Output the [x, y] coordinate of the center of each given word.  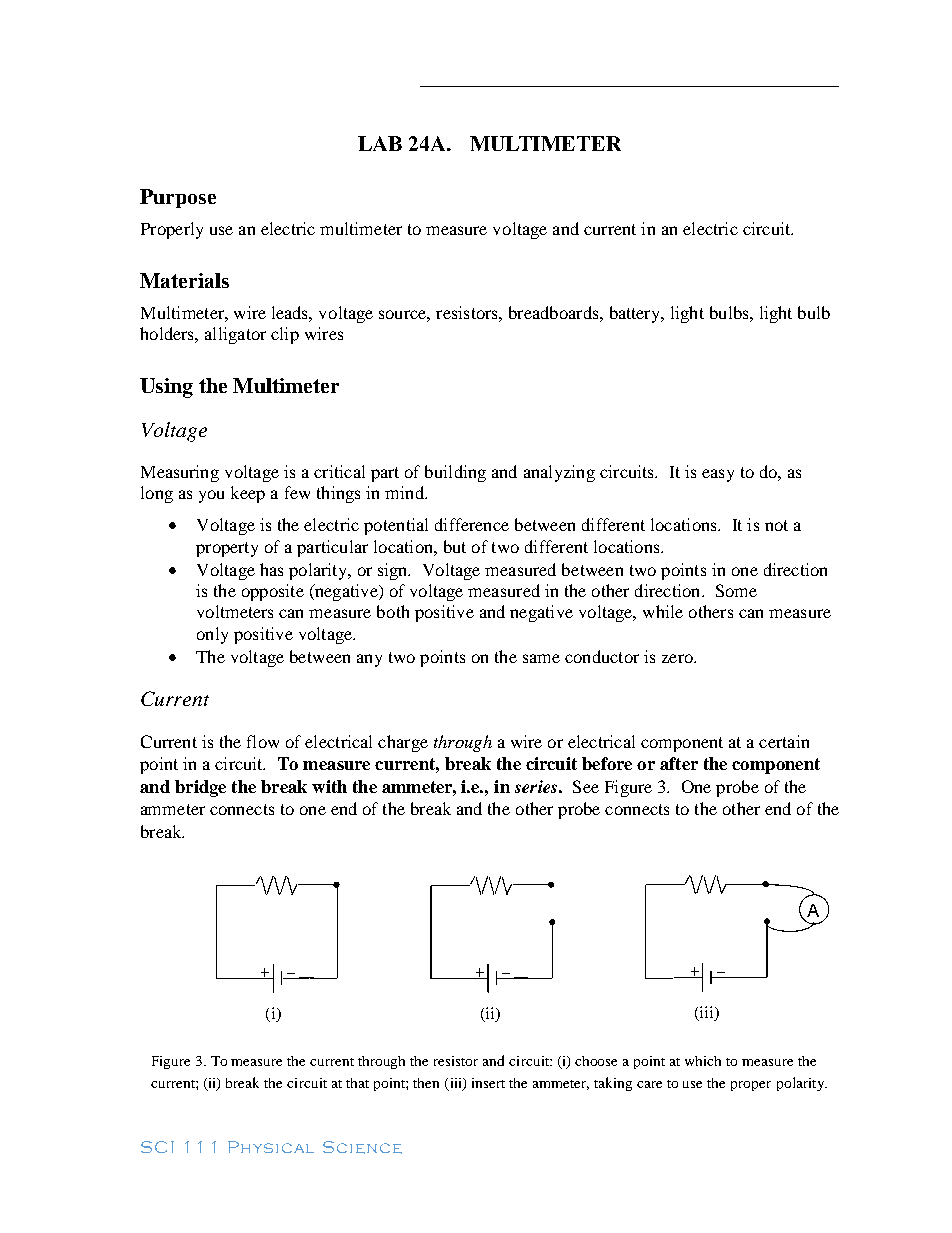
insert [488, 1083]
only [212, 635]
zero [678, 658]
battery [636, 314]
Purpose [178, 198]
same [541, 658]
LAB [380, 143]
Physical [271, 1147]
